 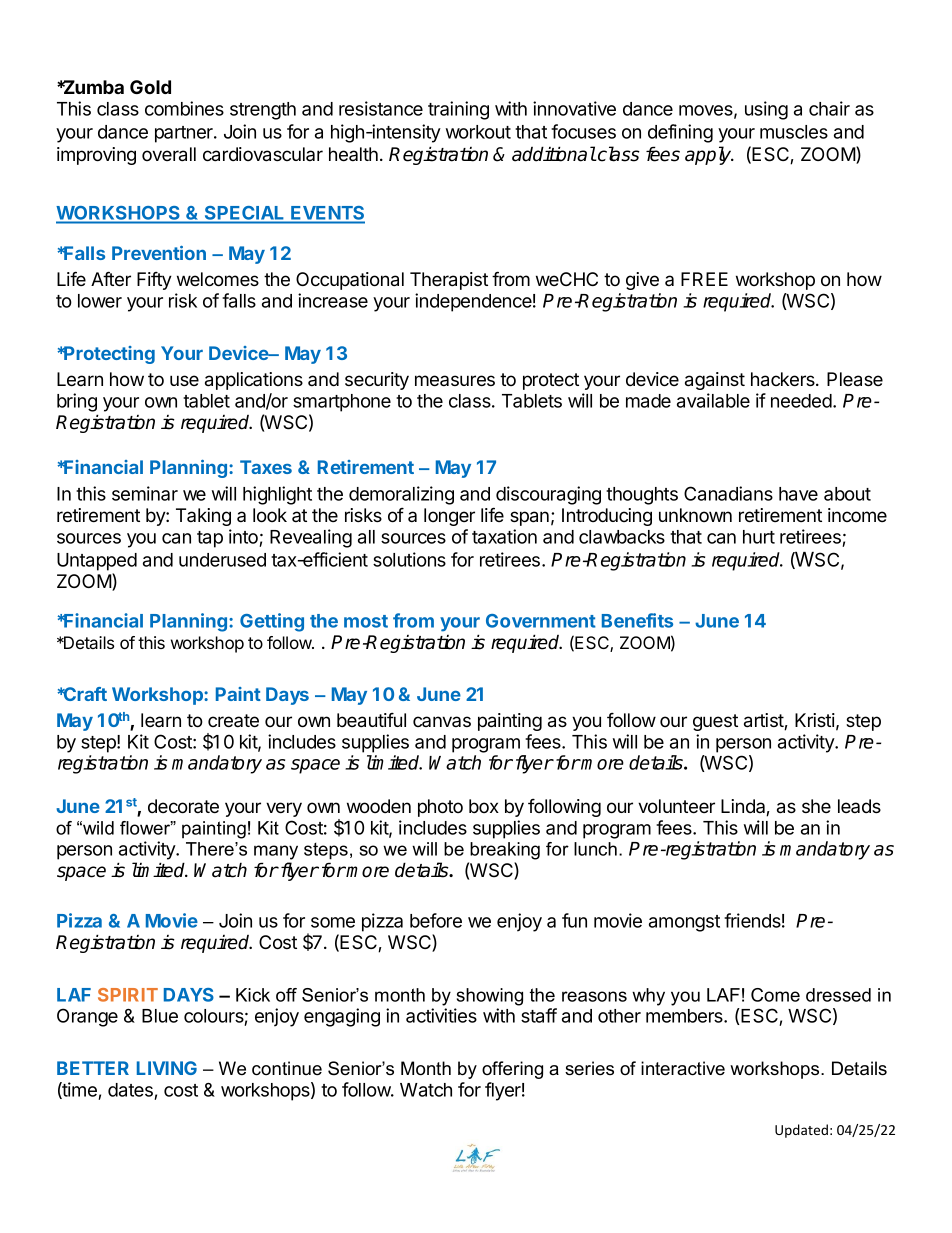 I want to click on training, so click(x=458, y=110).
